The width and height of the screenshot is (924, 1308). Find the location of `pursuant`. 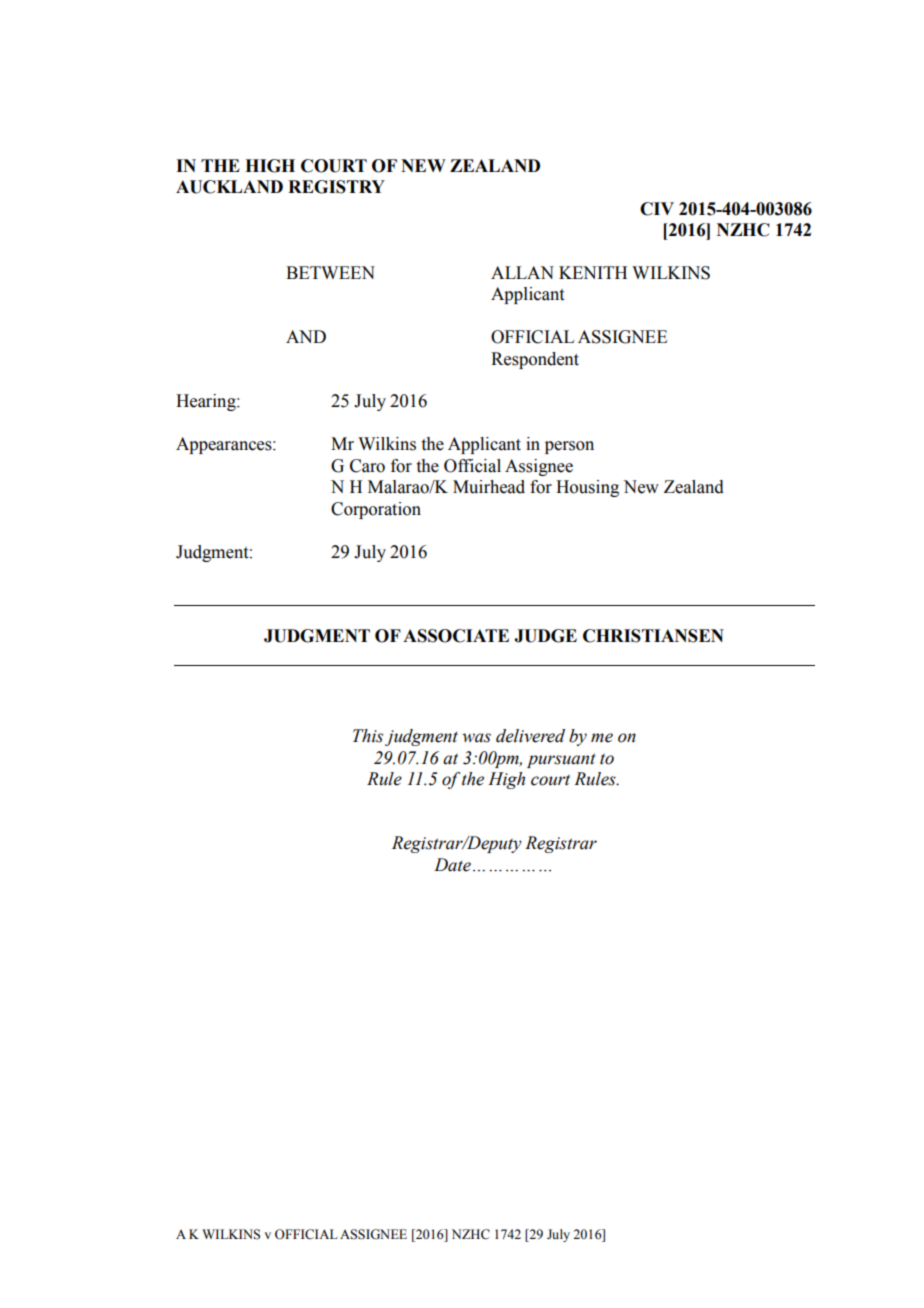

pursuant is located at coordinates (561, 760).
